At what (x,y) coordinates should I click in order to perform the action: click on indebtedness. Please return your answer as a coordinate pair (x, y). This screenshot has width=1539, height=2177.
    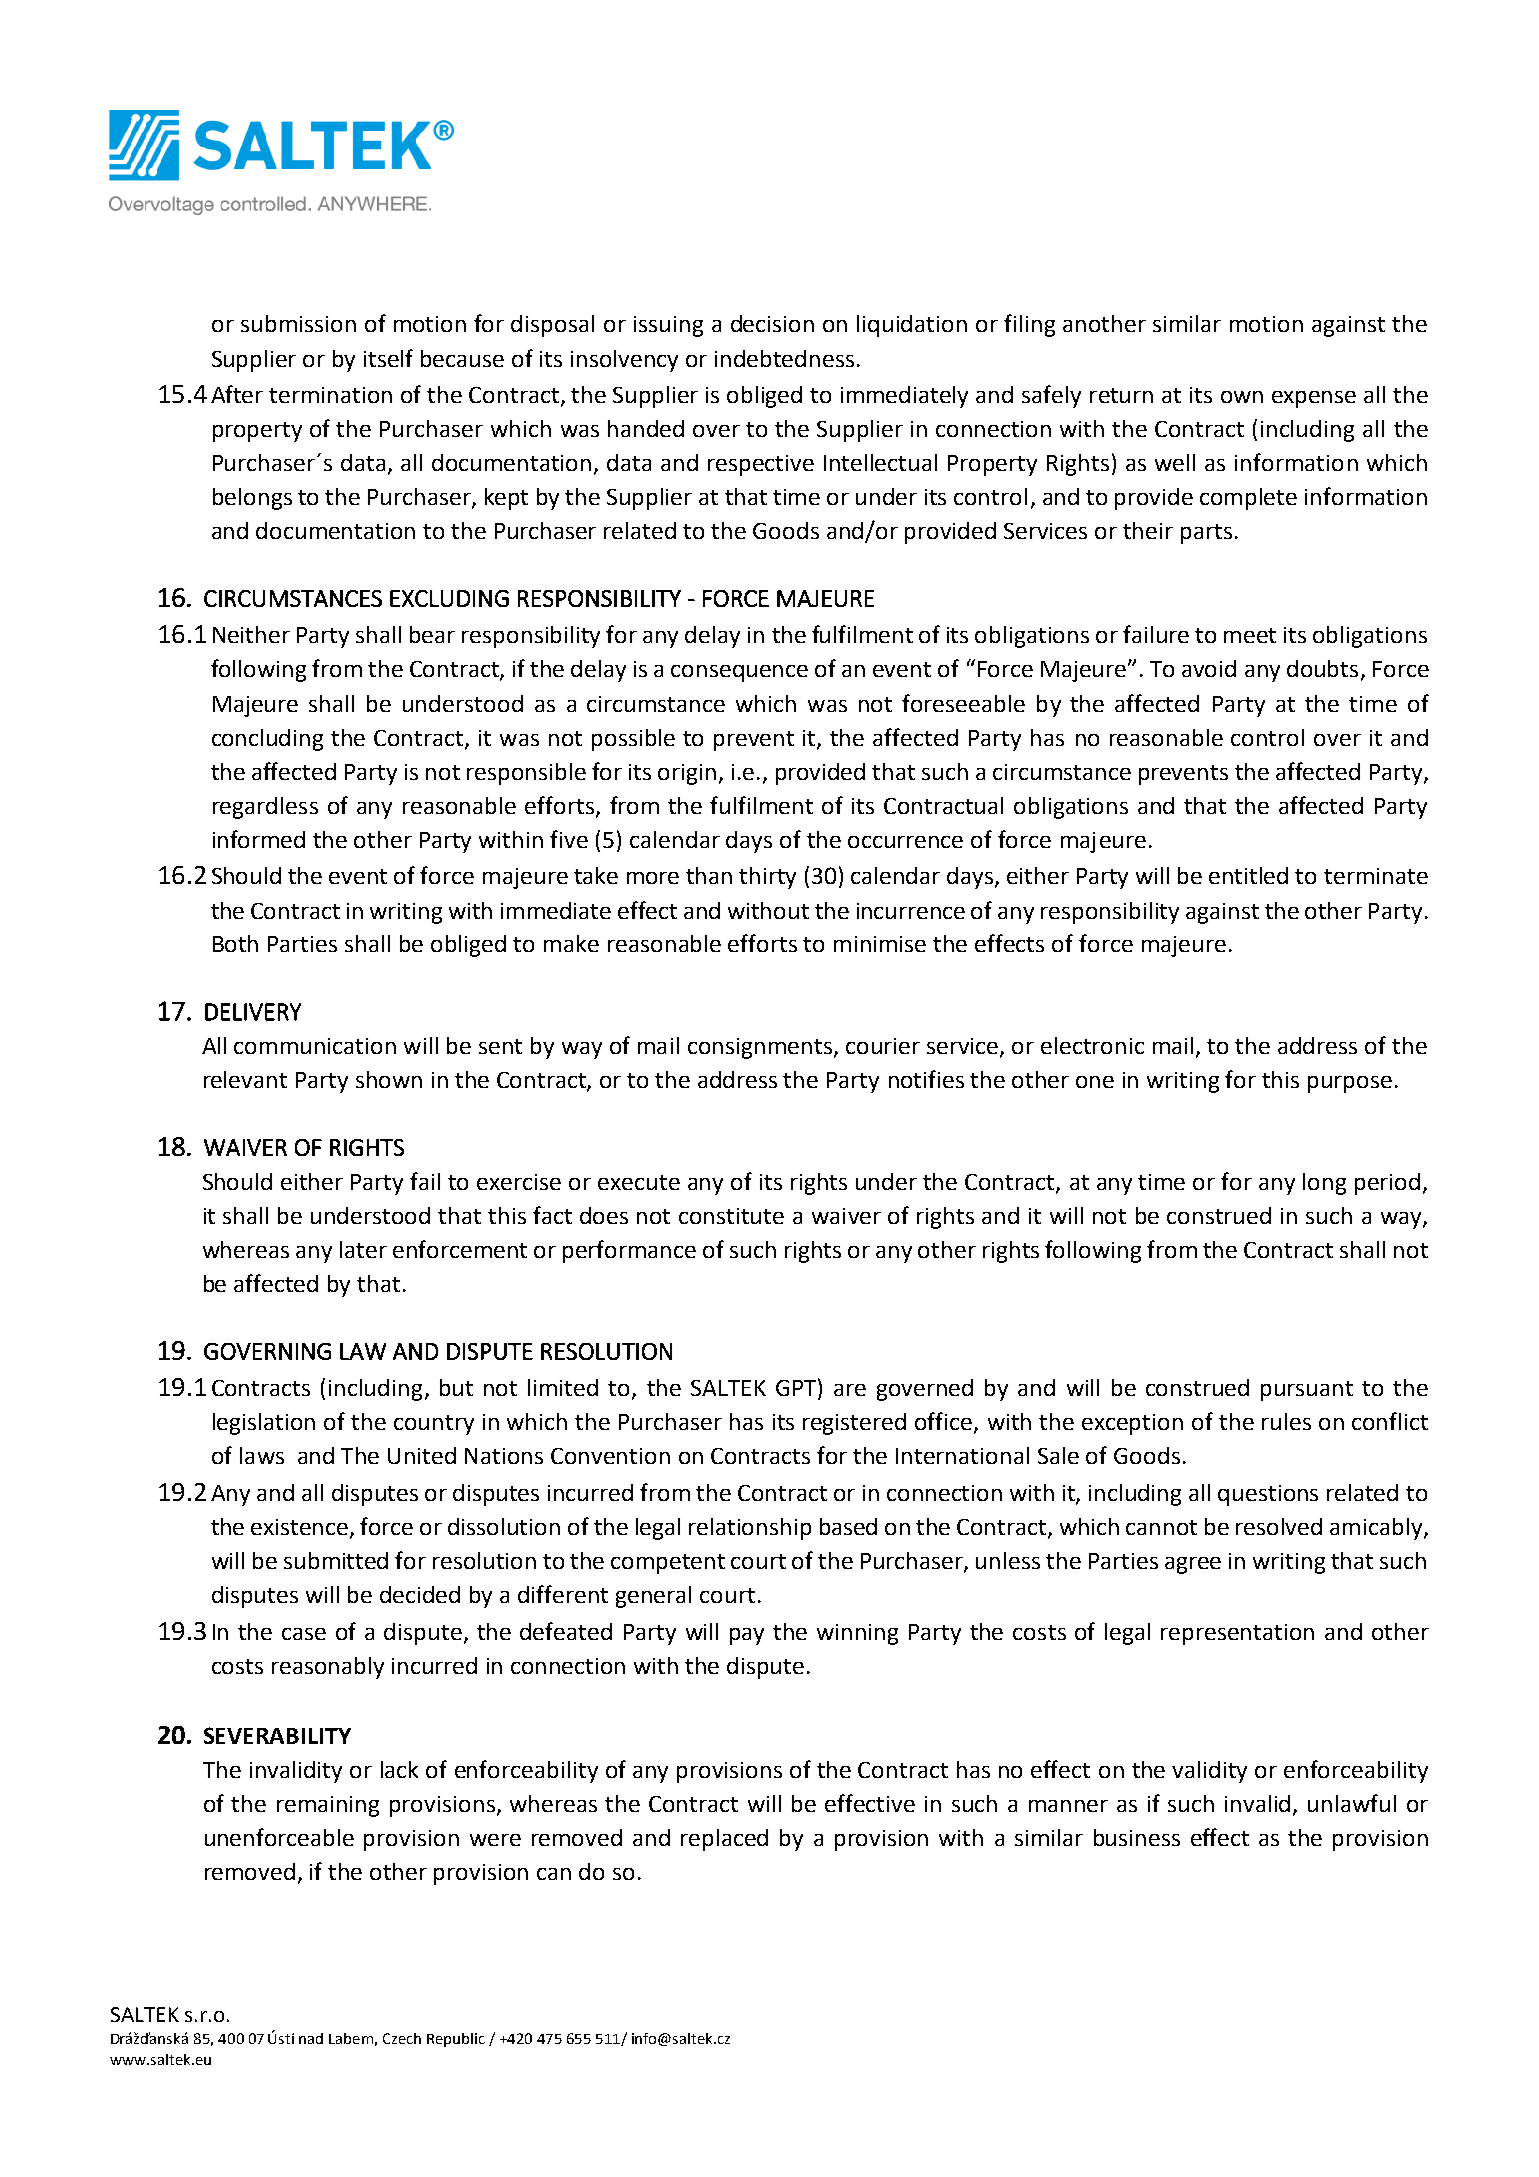
    Looking at the image, I should click on (784, 358).
